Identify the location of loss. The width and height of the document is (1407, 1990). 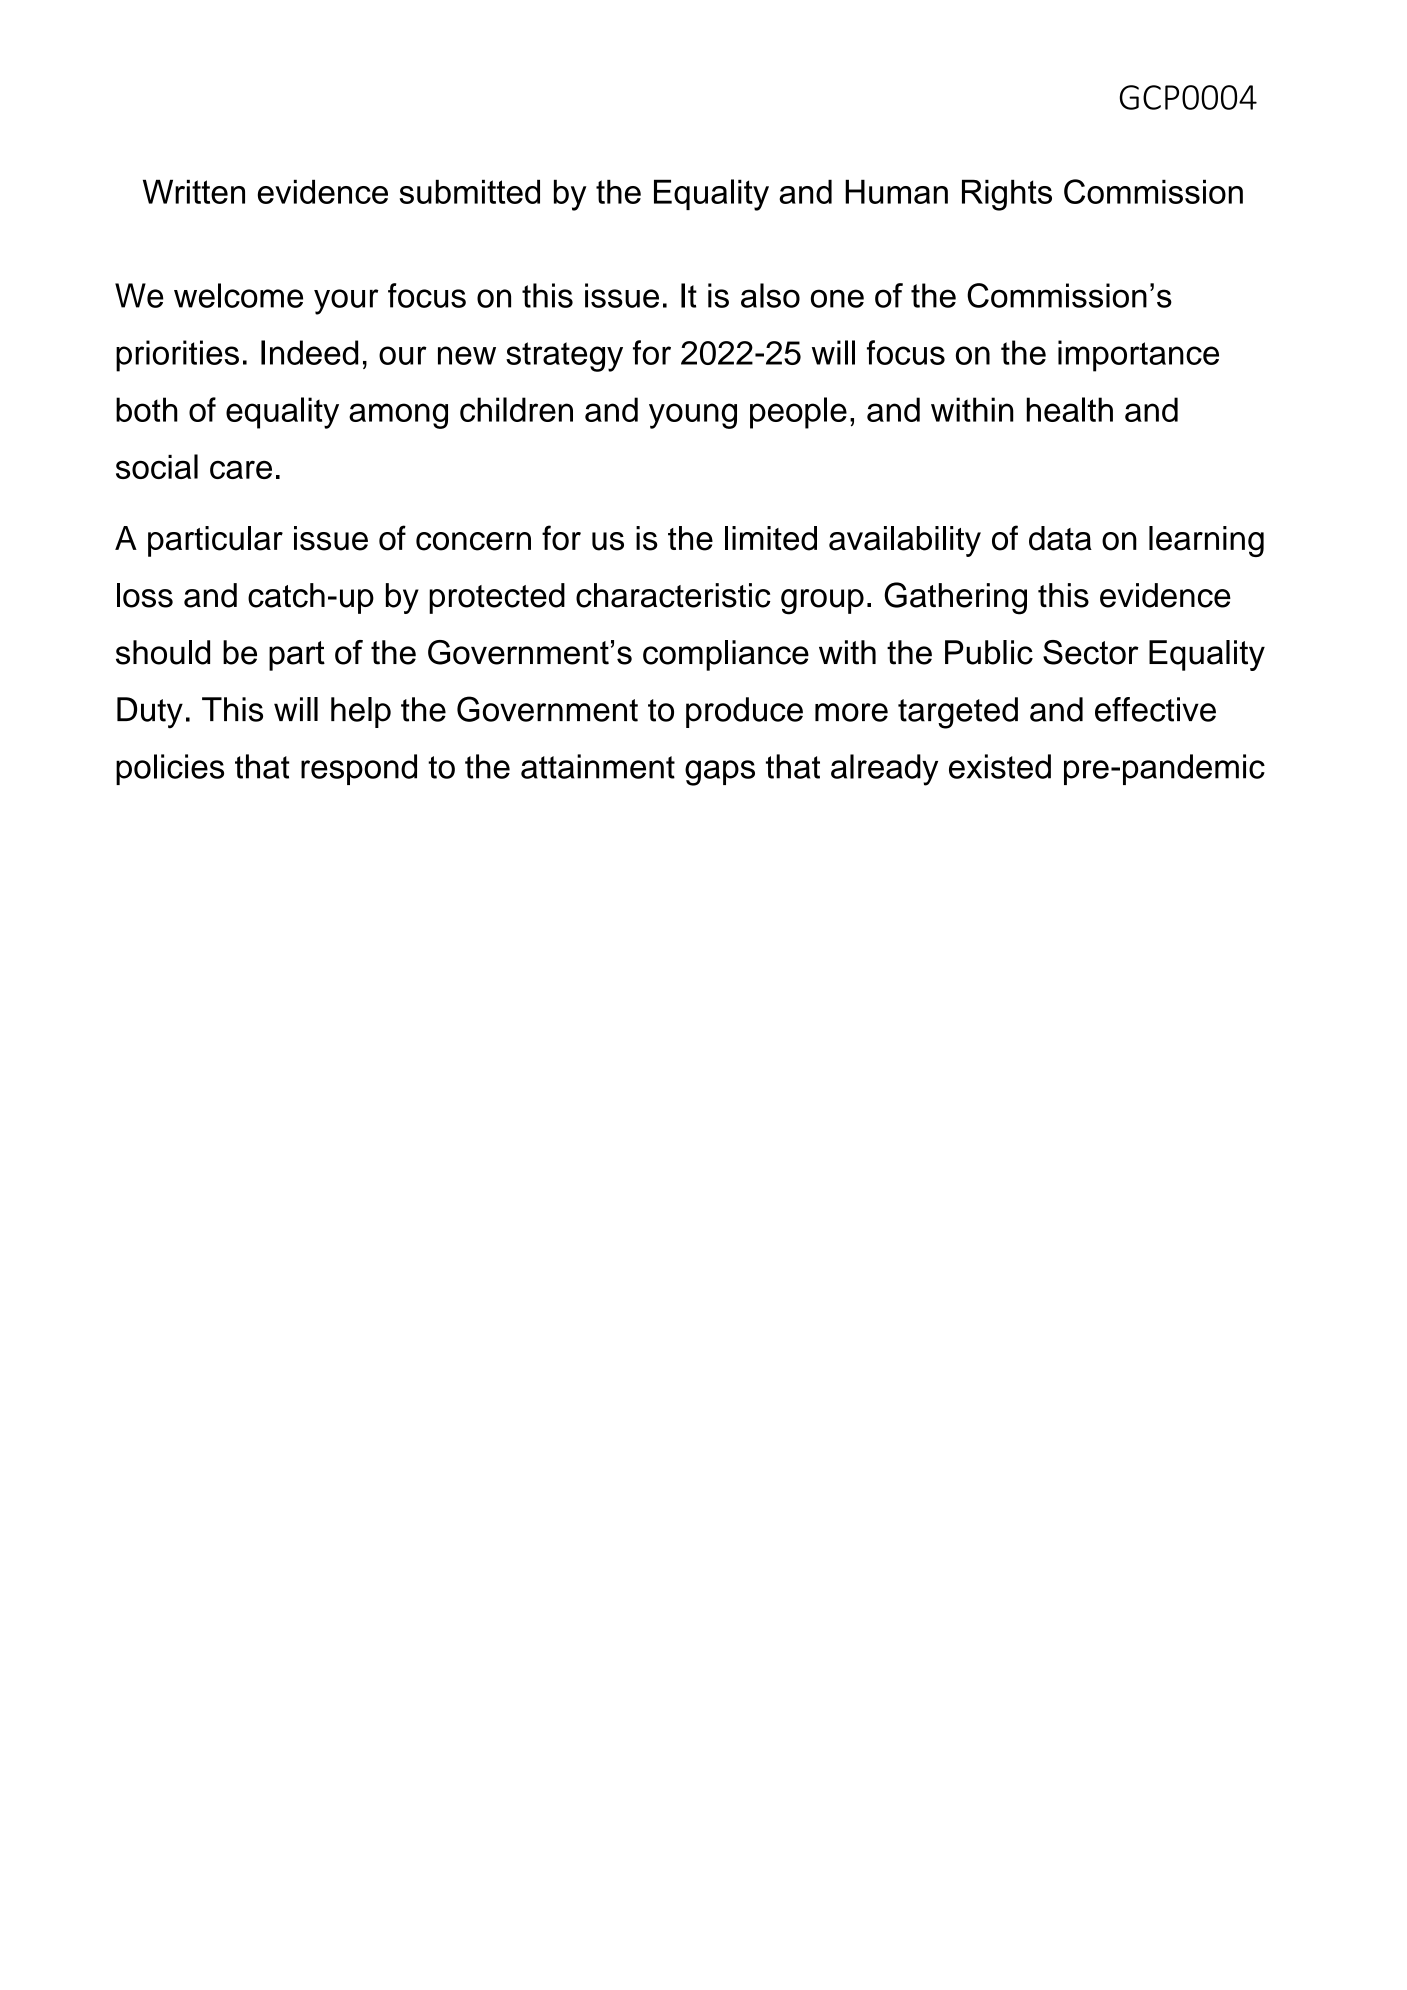
(145, 595).
